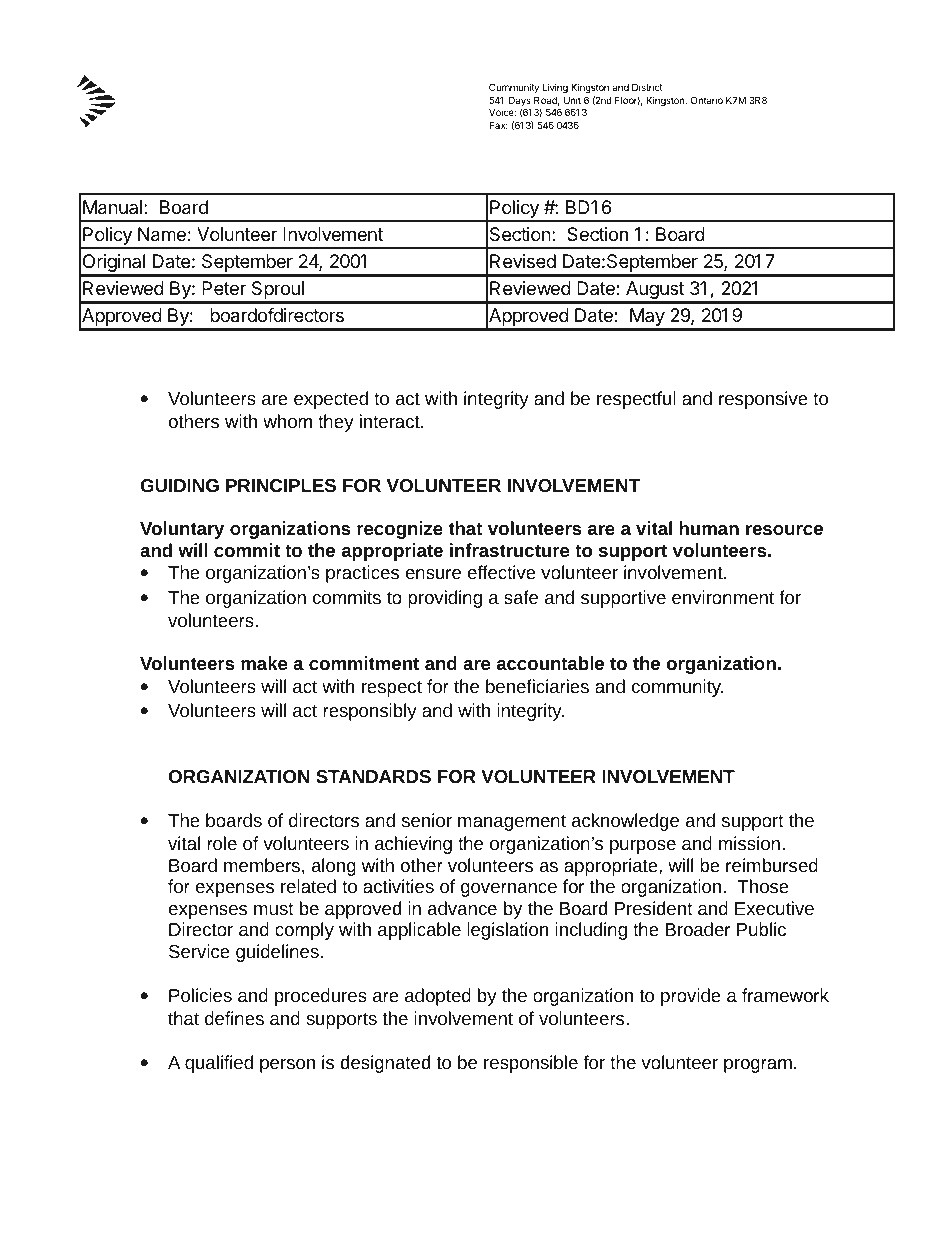 The width and height of the screenshot is (952, 1233). What do you see at coordinates (182, 530) in the screenshot?
I see `Voluntary` at bounding box center [182, 530].
